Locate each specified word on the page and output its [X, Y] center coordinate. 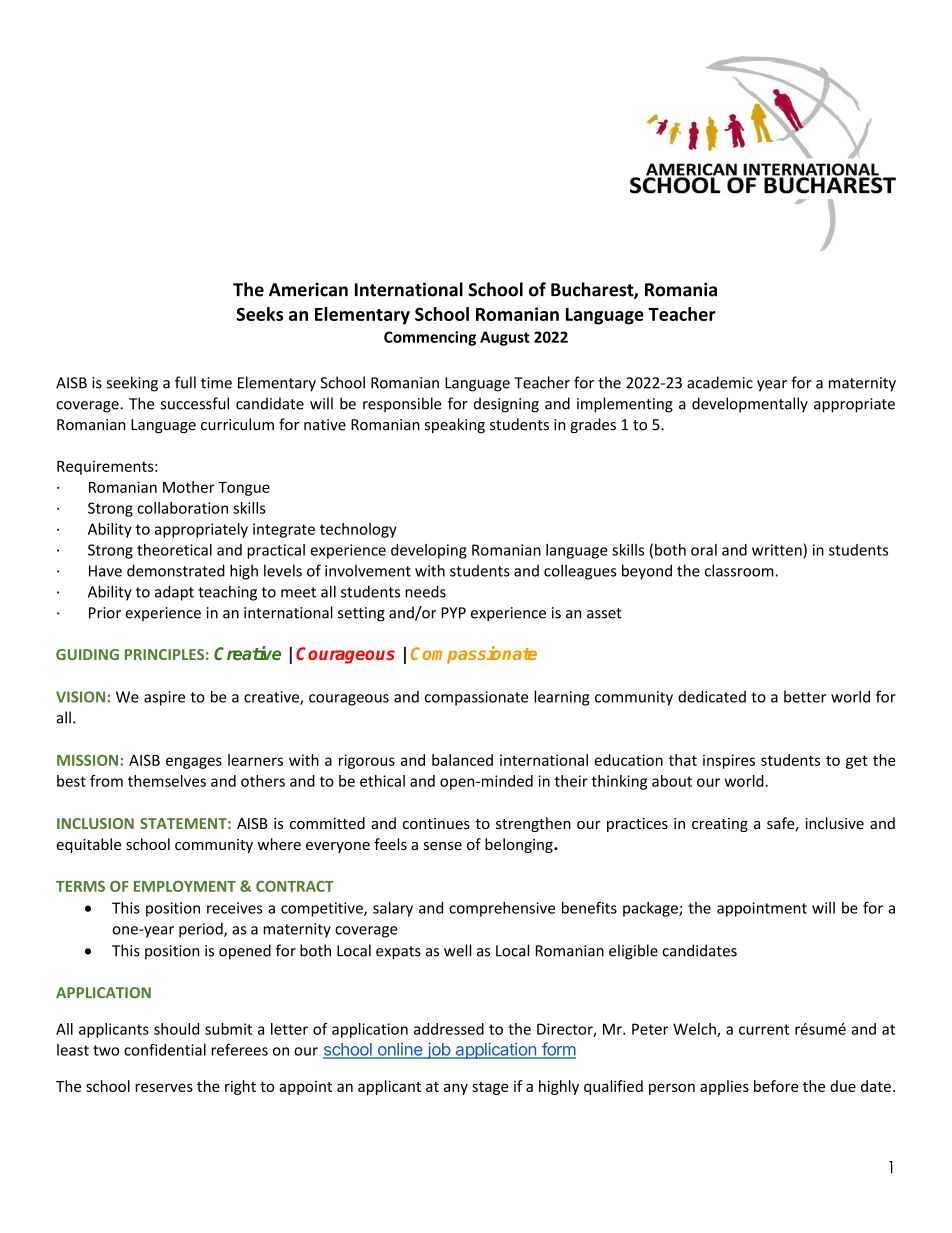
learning [562, 698]
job [438, 1050]
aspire [164, 698]
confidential [165, 1049]
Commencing [430, 338]
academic [720, 382]
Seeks [259, 314]
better [805, 696]
